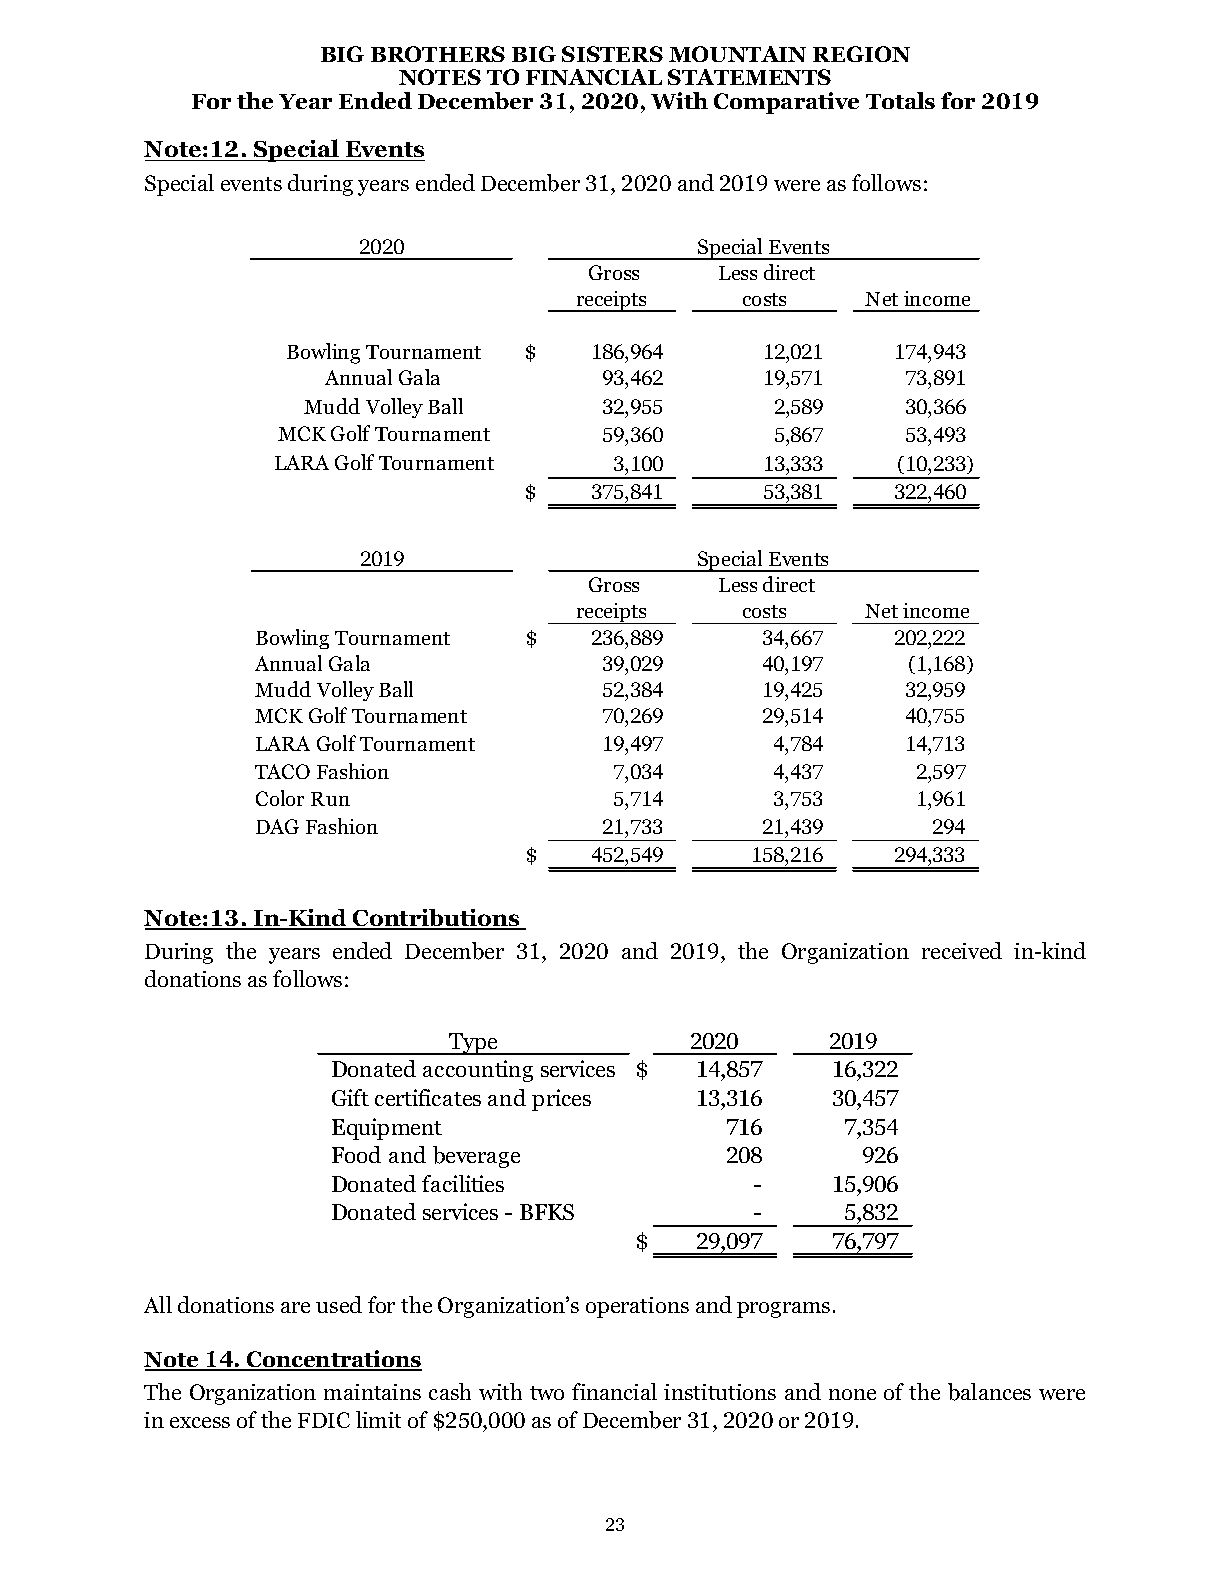 The image size is (1231, 1593). What do you see at coordinates (282, 771) in the screenshot?
I see `TACO` at bounding box center [282, 771].
